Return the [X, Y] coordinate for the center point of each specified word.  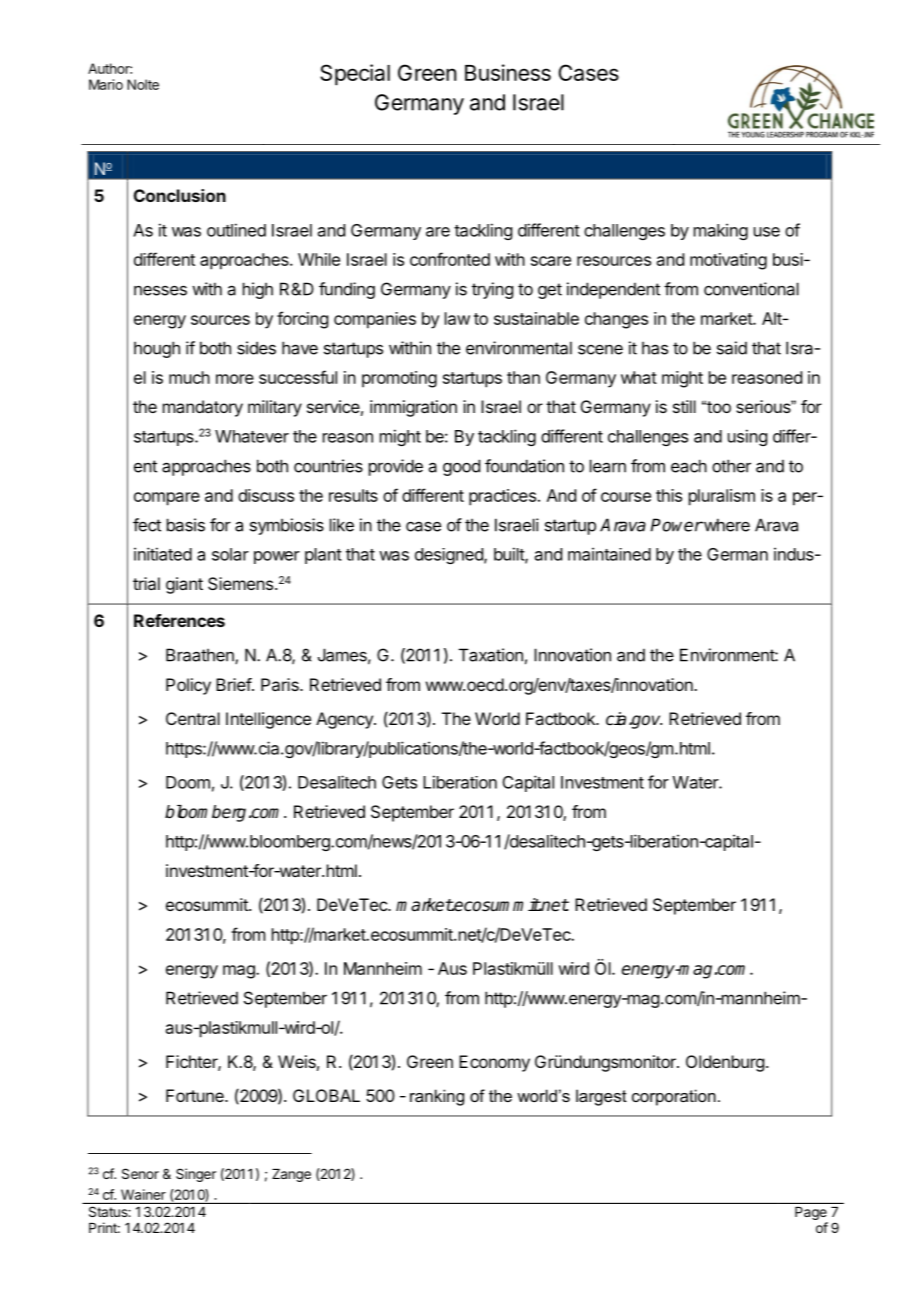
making [721, 231]
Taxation [491, 655]
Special [355, 75]
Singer [196, 1175]
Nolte [143, 84]
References [179, 620]
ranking [437, 1097]
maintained [609, 554]
